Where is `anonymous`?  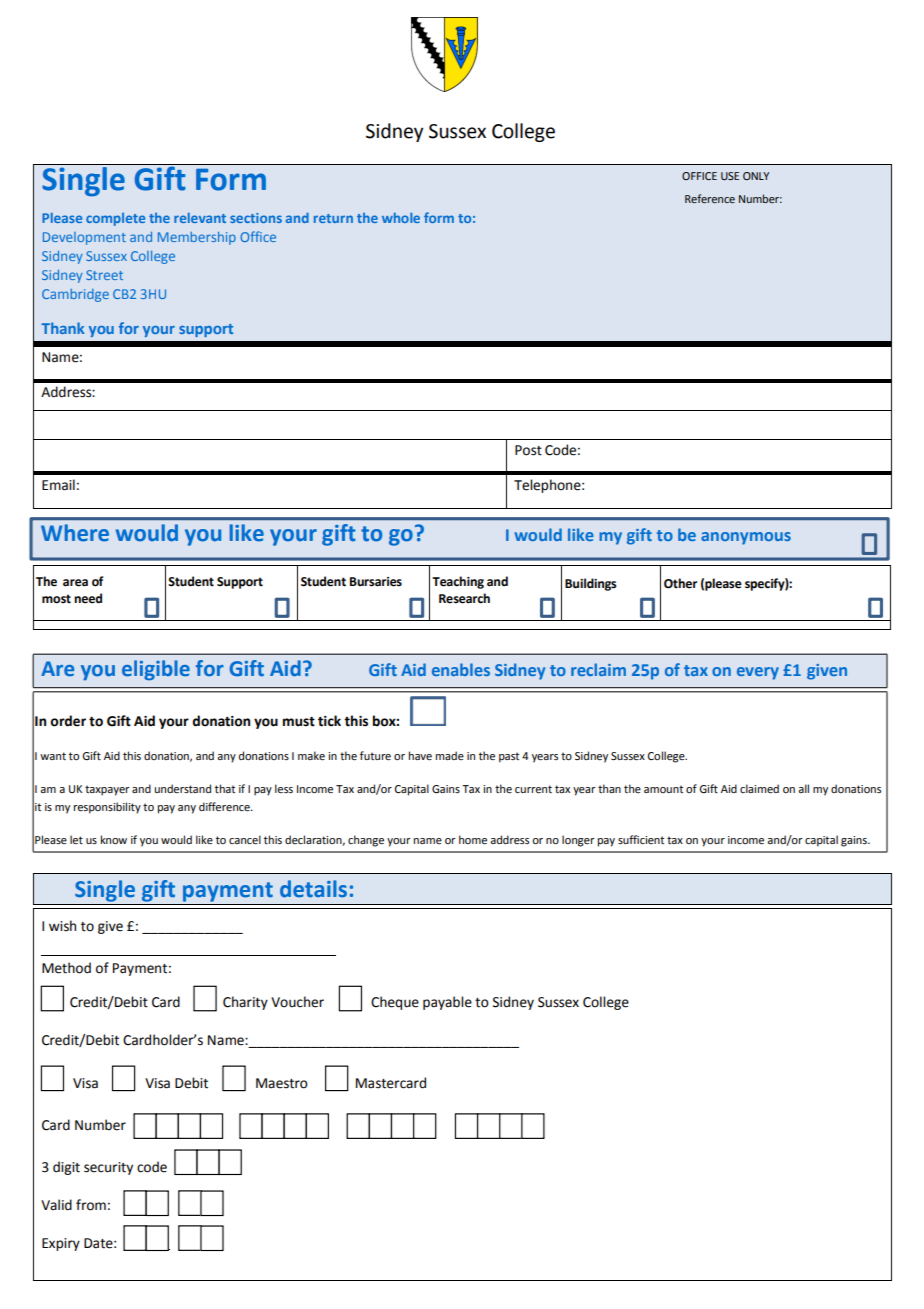
anonymous is located at coordinates (746, 538).
